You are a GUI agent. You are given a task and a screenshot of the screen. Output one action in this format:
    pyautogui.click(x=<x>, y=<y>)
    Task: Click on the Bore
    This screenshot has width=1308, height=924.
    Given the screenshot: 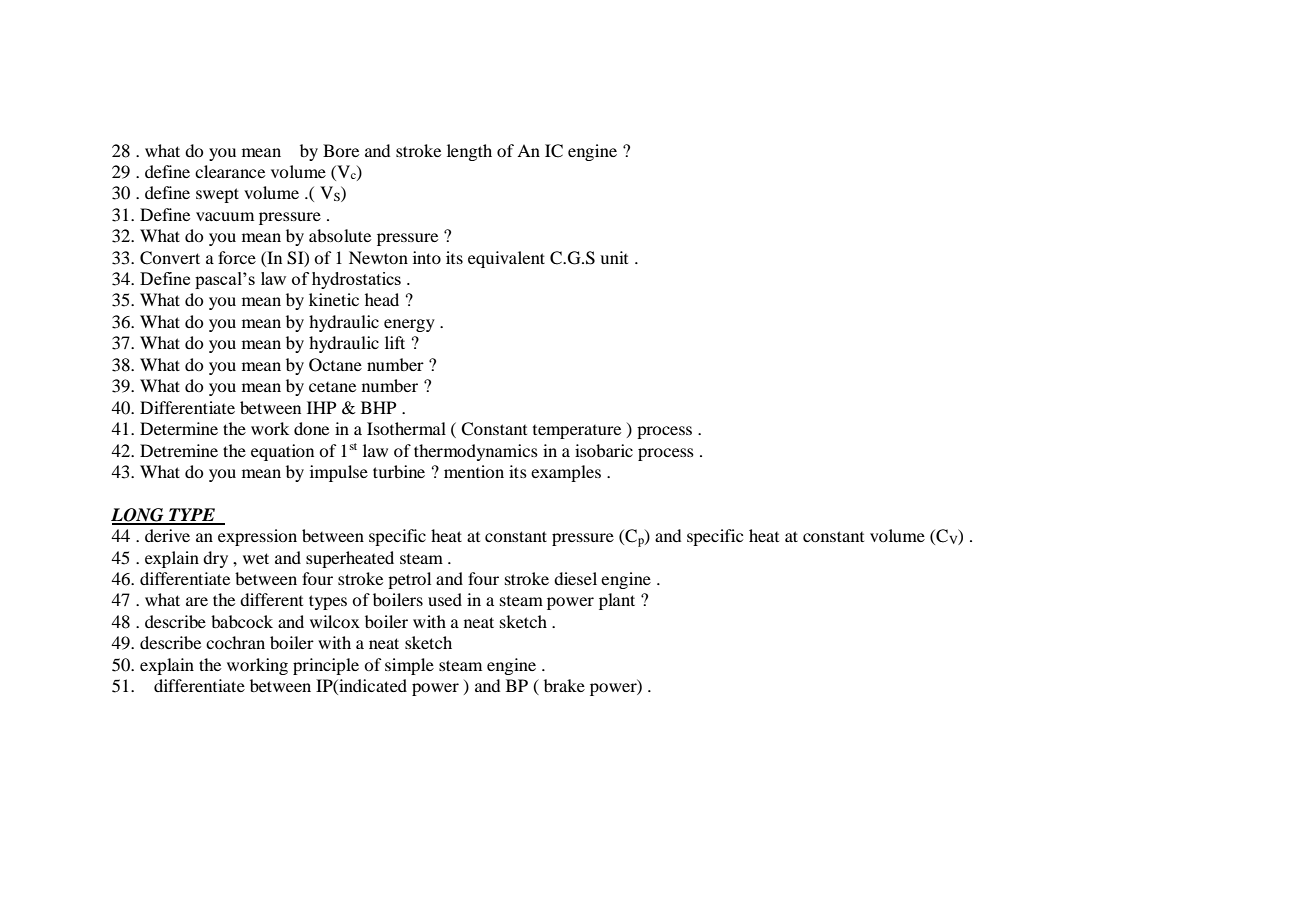 What is the action you would take?
    pyautogui.click(x=341, y=150)
